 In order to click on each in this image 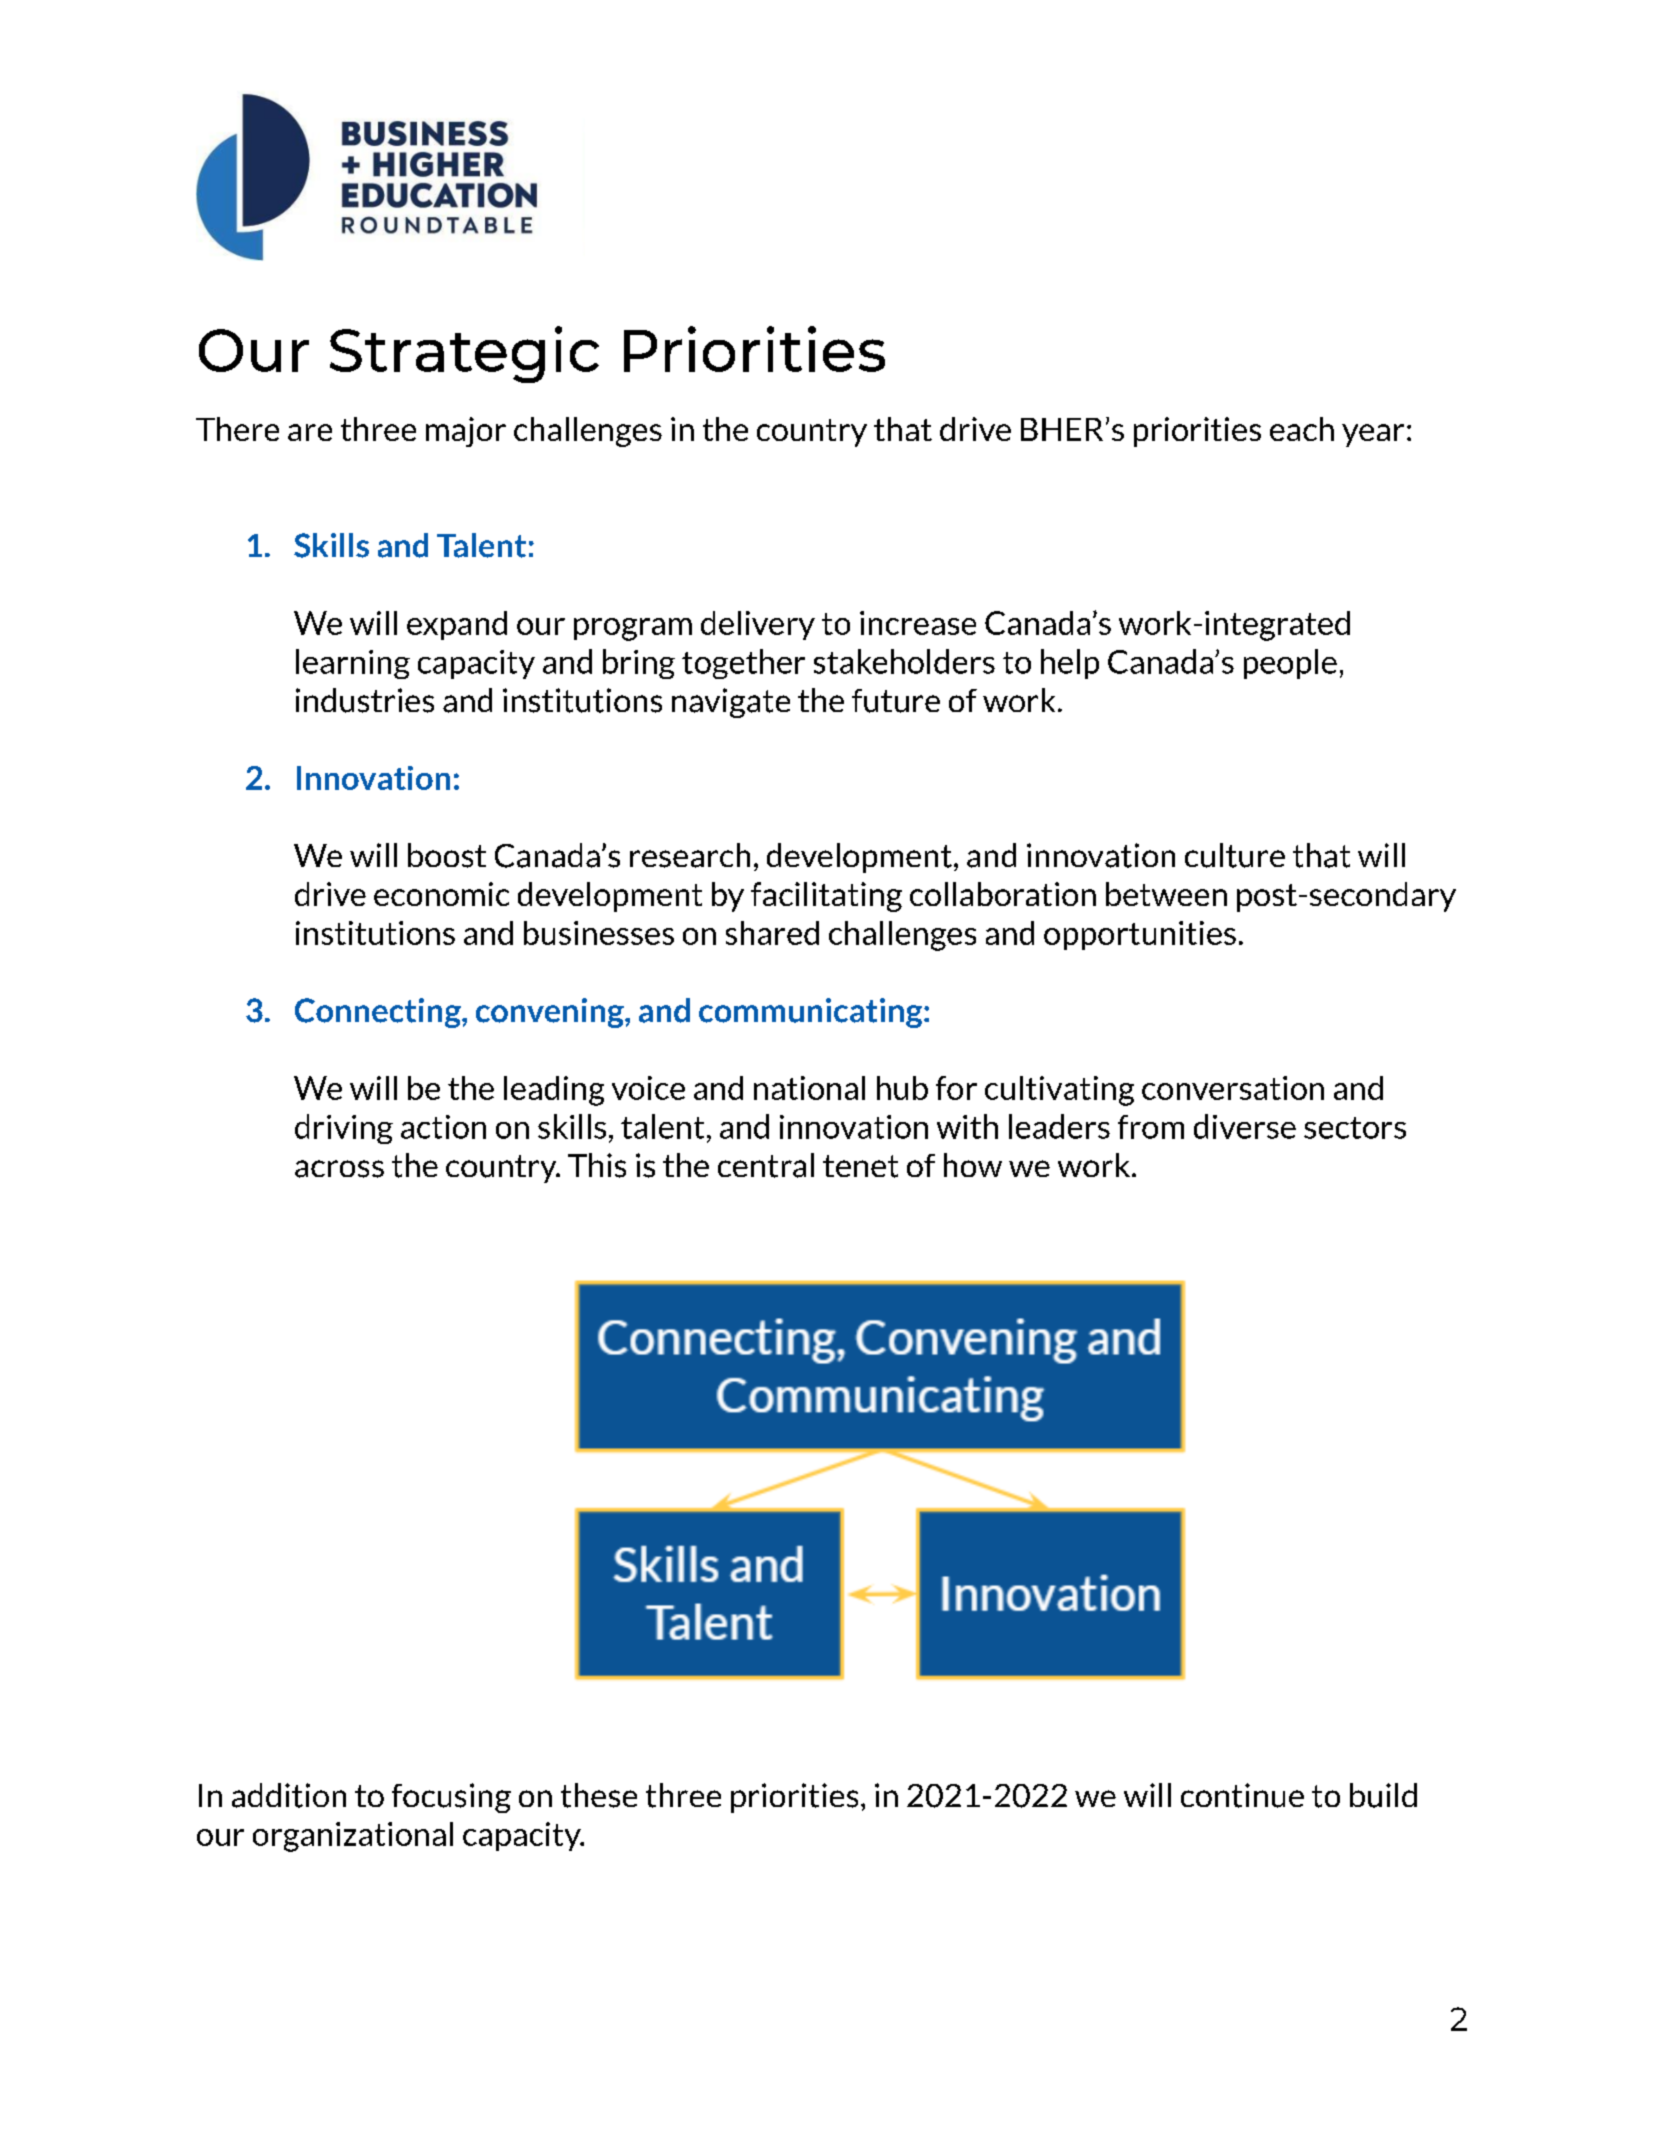, I will do `click(1302, 429)`.
